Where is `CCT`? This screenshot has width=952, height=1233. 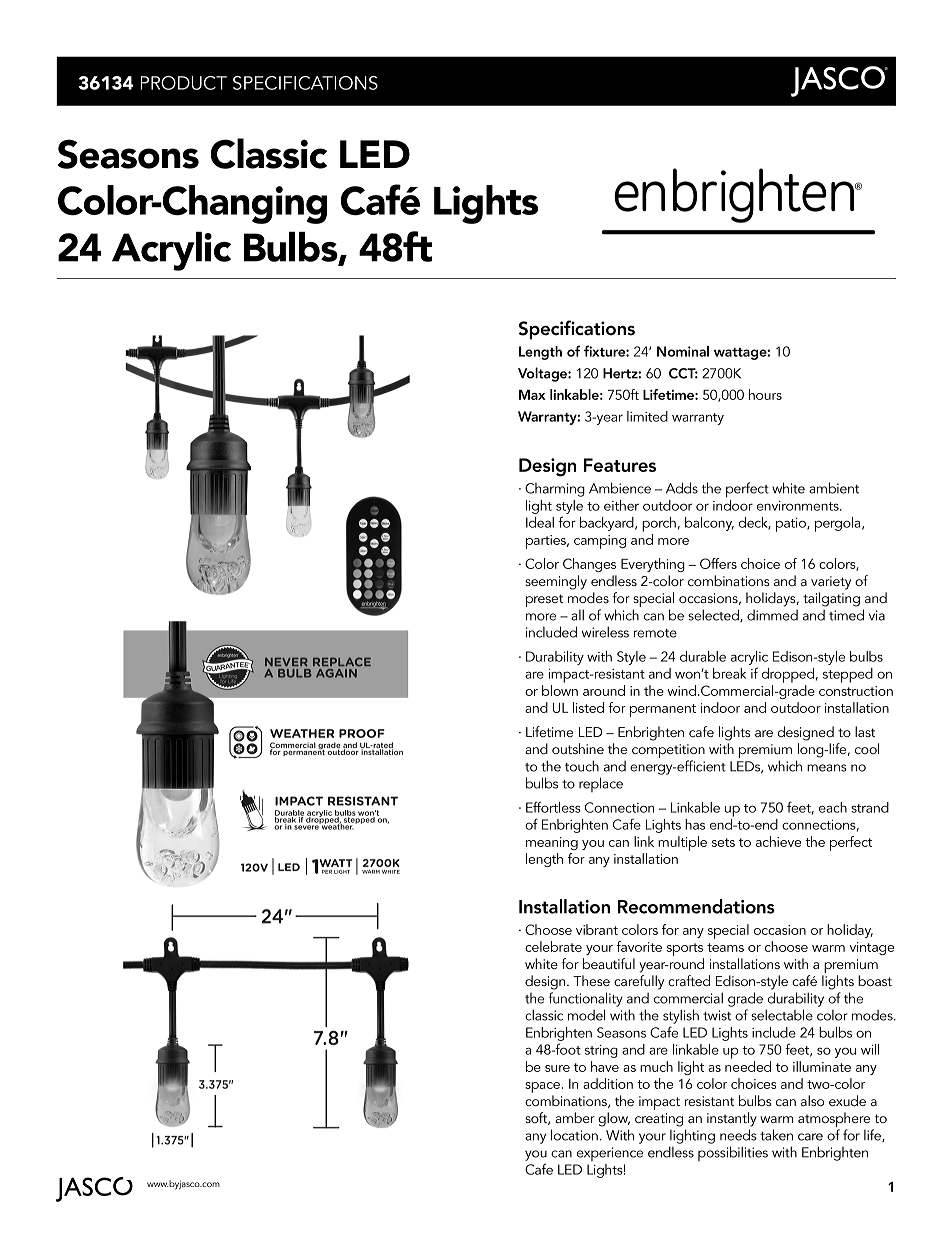
CCT is located at coordinates (683, 373).
